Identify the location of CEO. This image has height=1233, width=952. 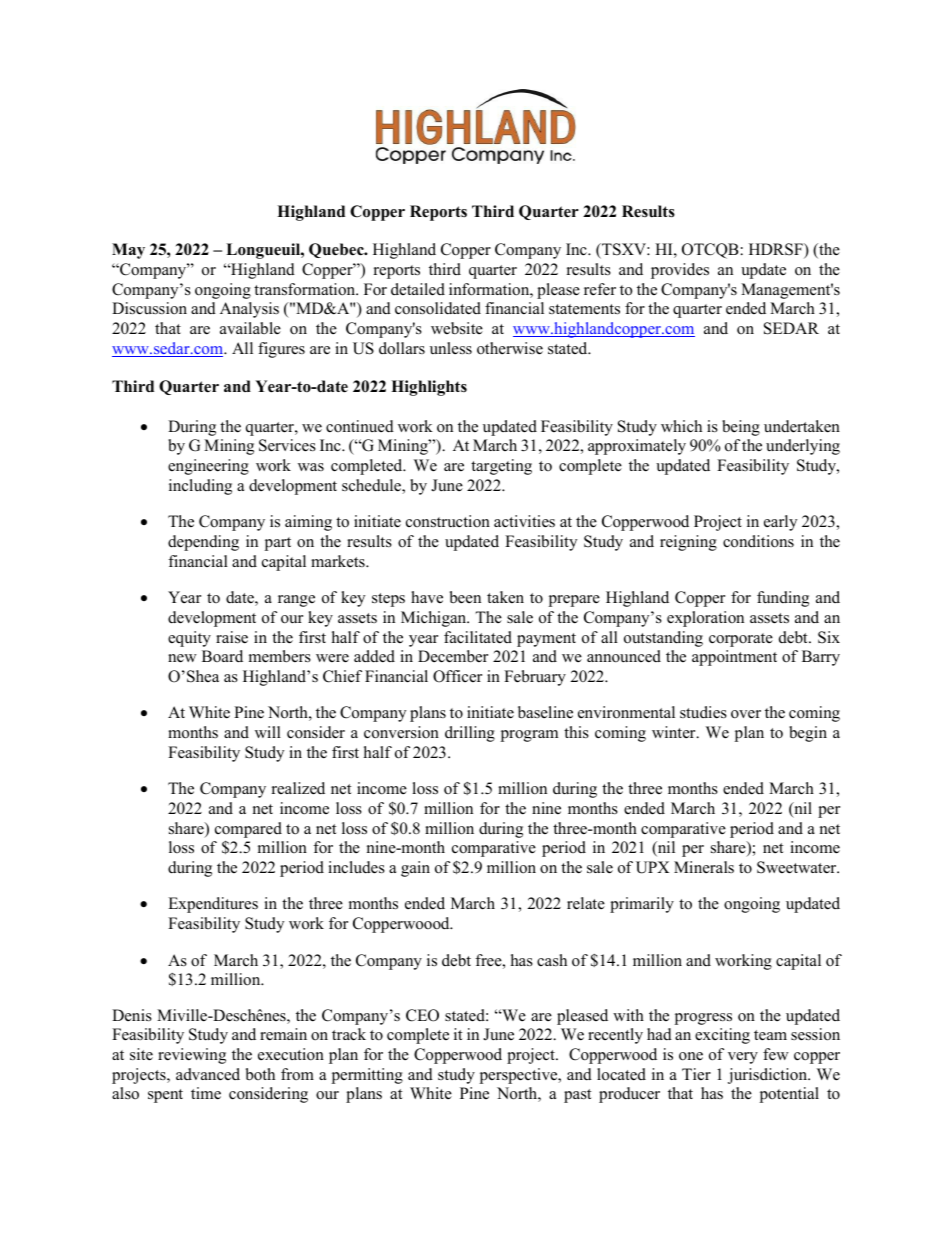
(422, 1015).
